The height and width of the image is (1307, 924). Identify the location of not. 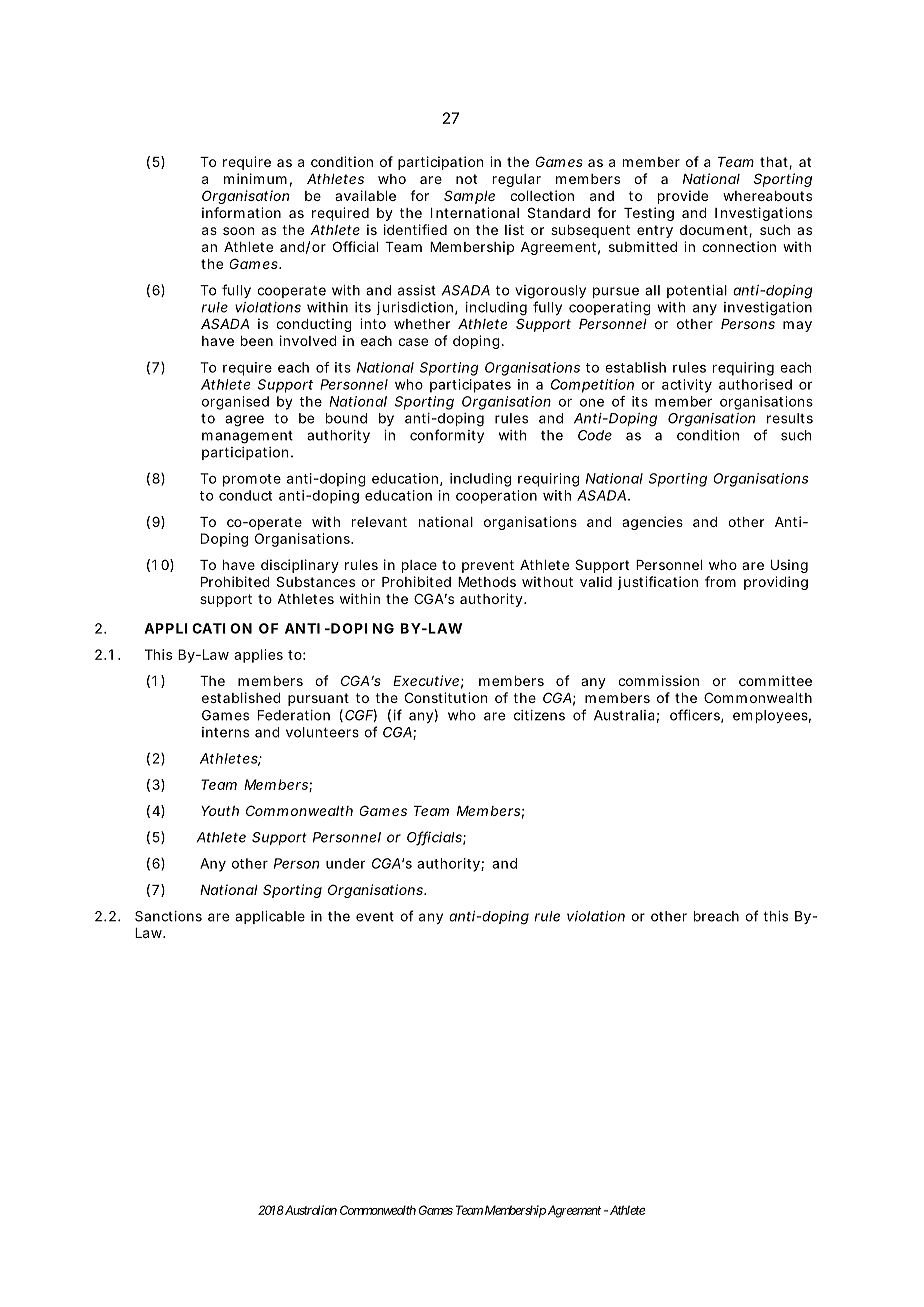
(466, 179).
